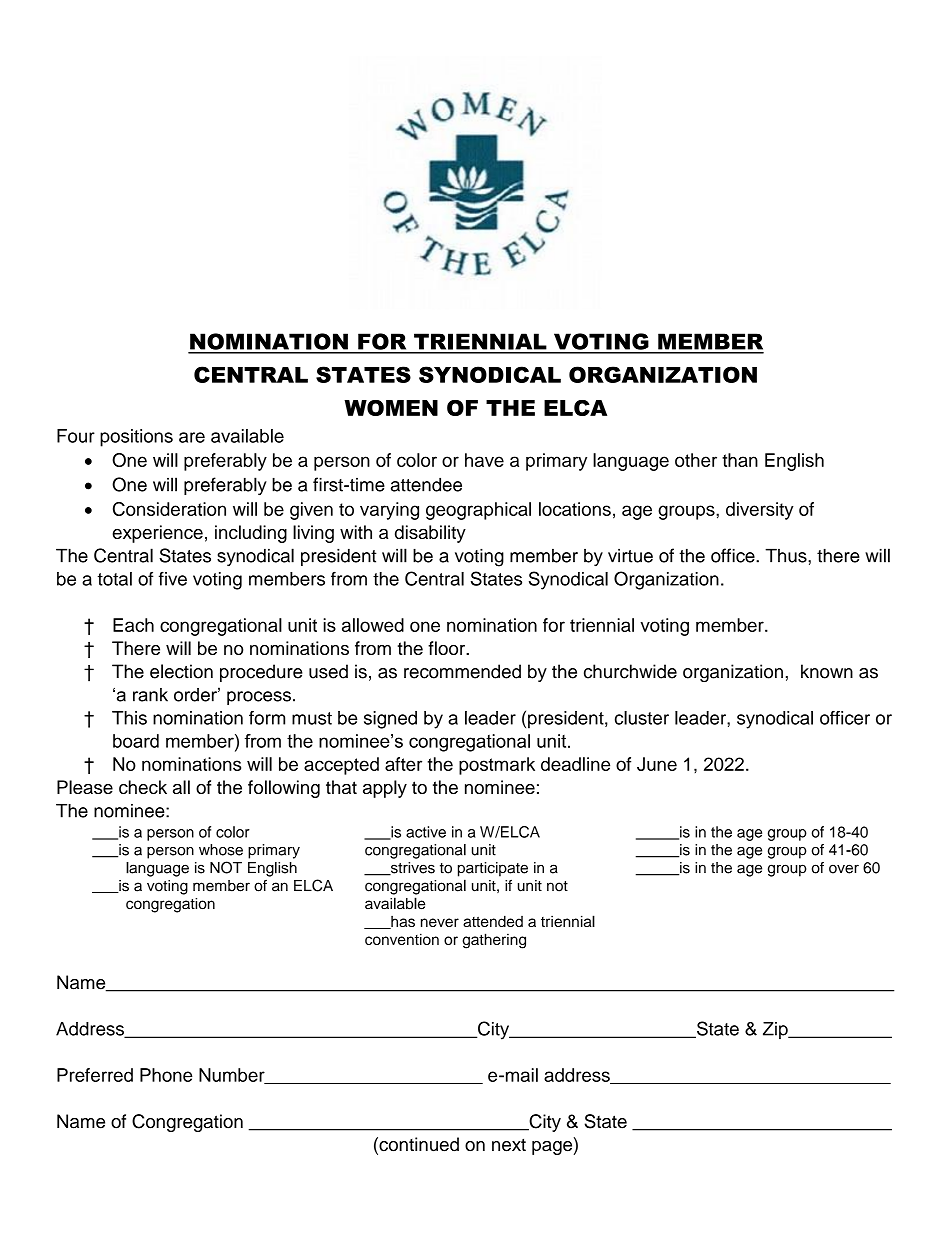  Describe the element at coordinates (740, 460) in the document. I see `than` at that location.
